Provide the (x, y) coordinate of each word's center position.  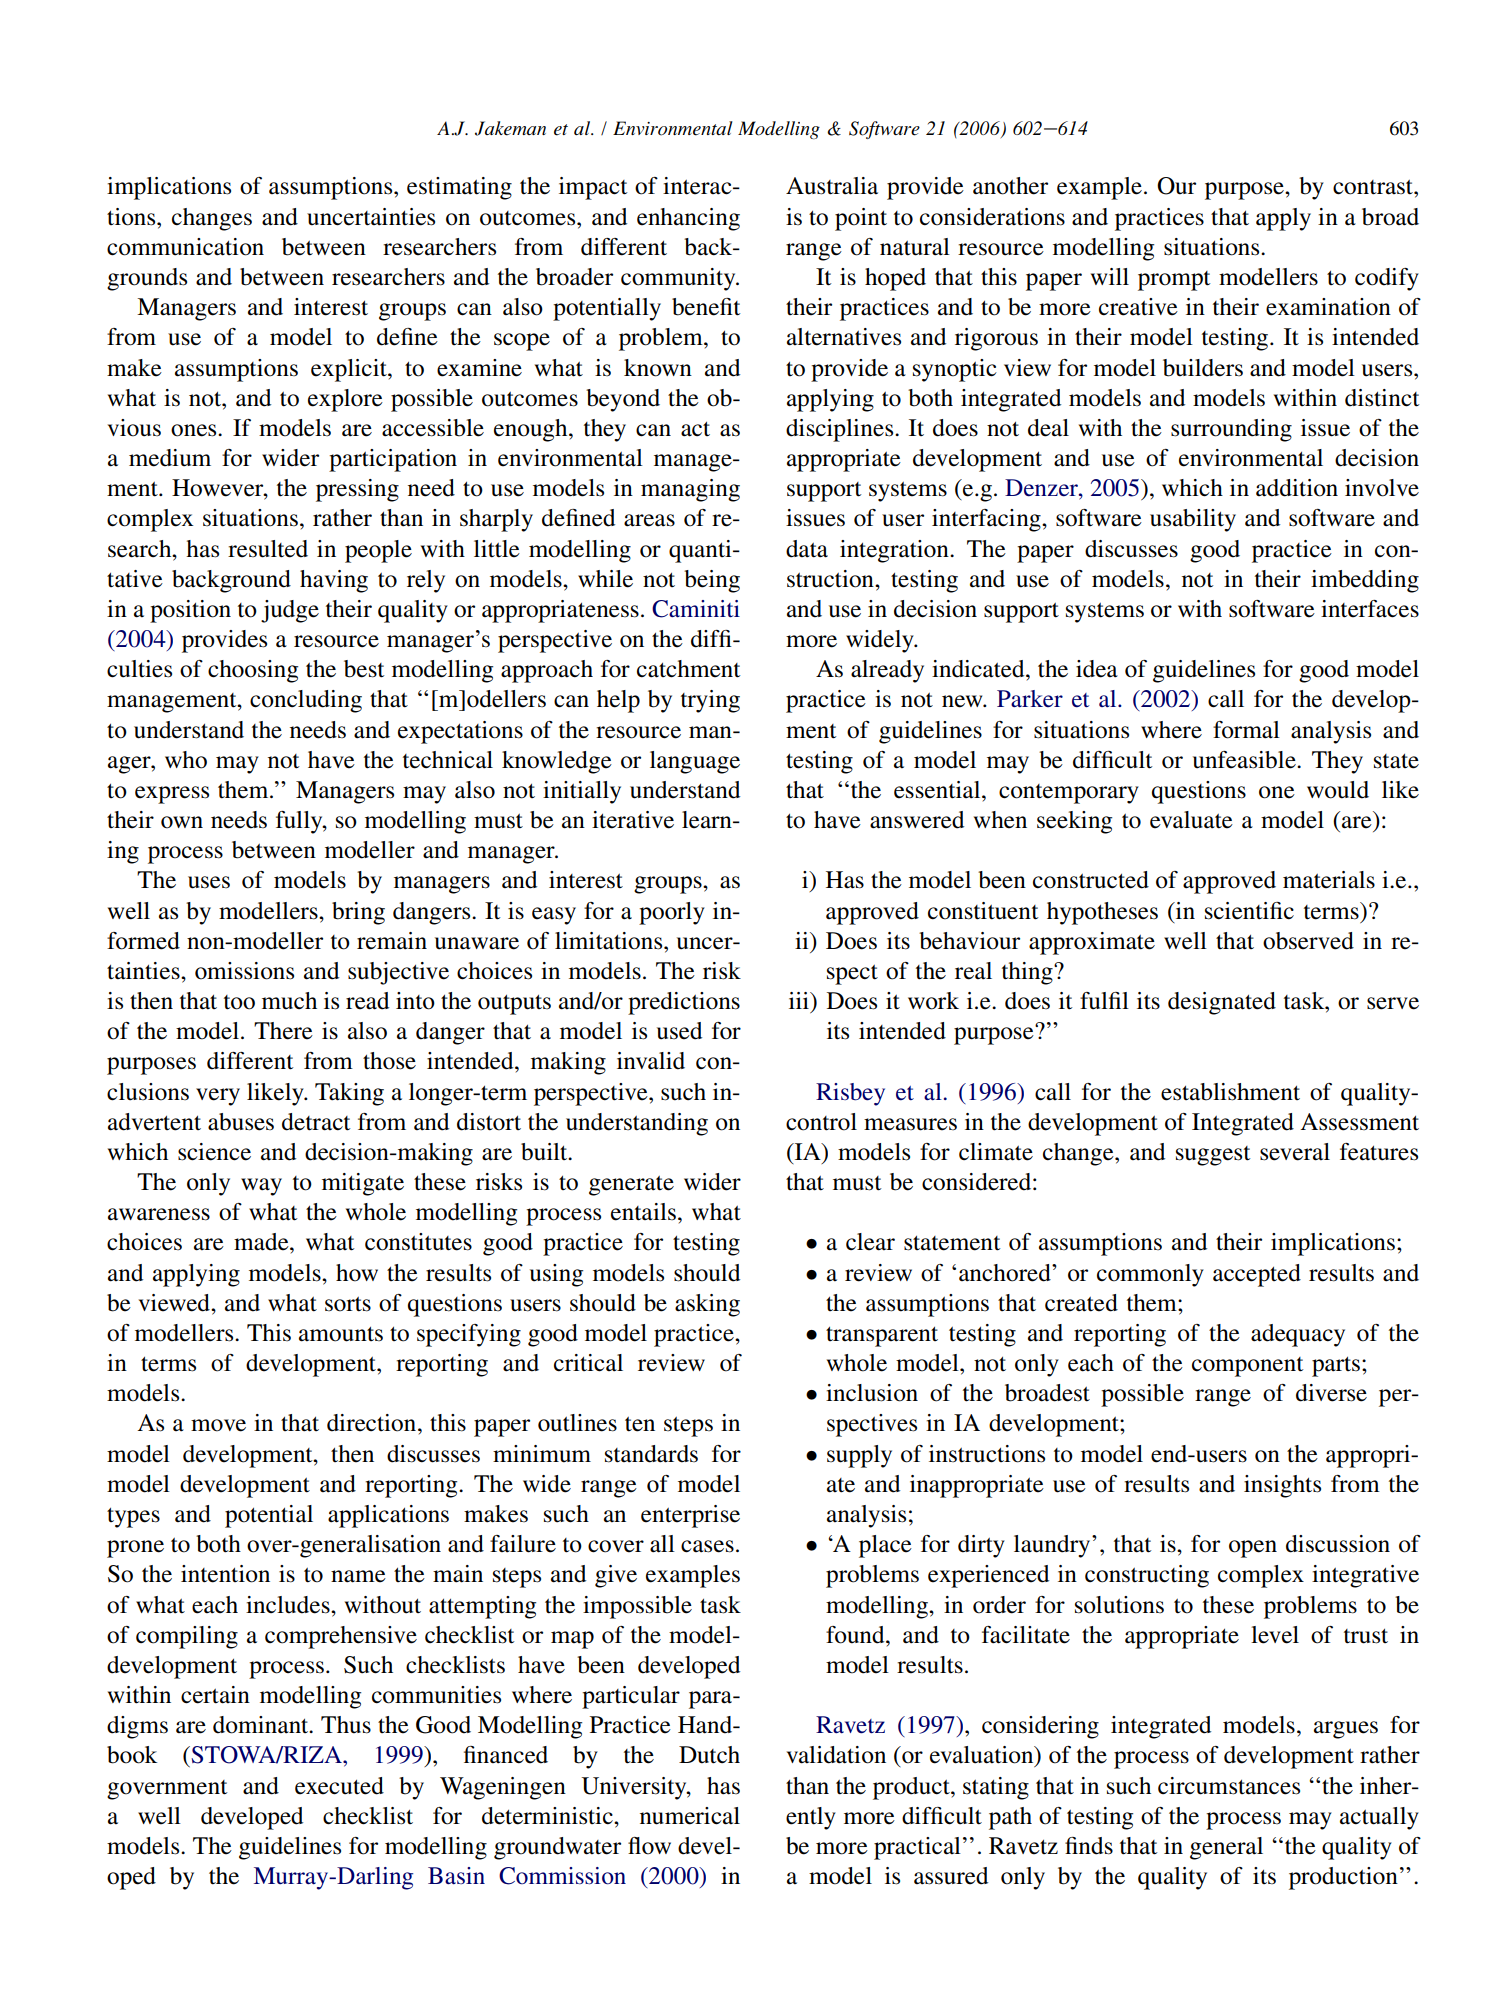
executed (339, 1786)
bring (358, 913)
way (261, 1187)
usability (1193, 520)
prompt (1174, 281)
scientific (1249, 911)
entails (643, 1212)
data (807, 549)
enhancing (688, 219)
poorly (672, 913)
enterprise (690, 1516)
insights (1282, 1486)
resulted (268, 549)
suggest (1213, 1156)
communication (185, 247)
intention (225, 1574)
